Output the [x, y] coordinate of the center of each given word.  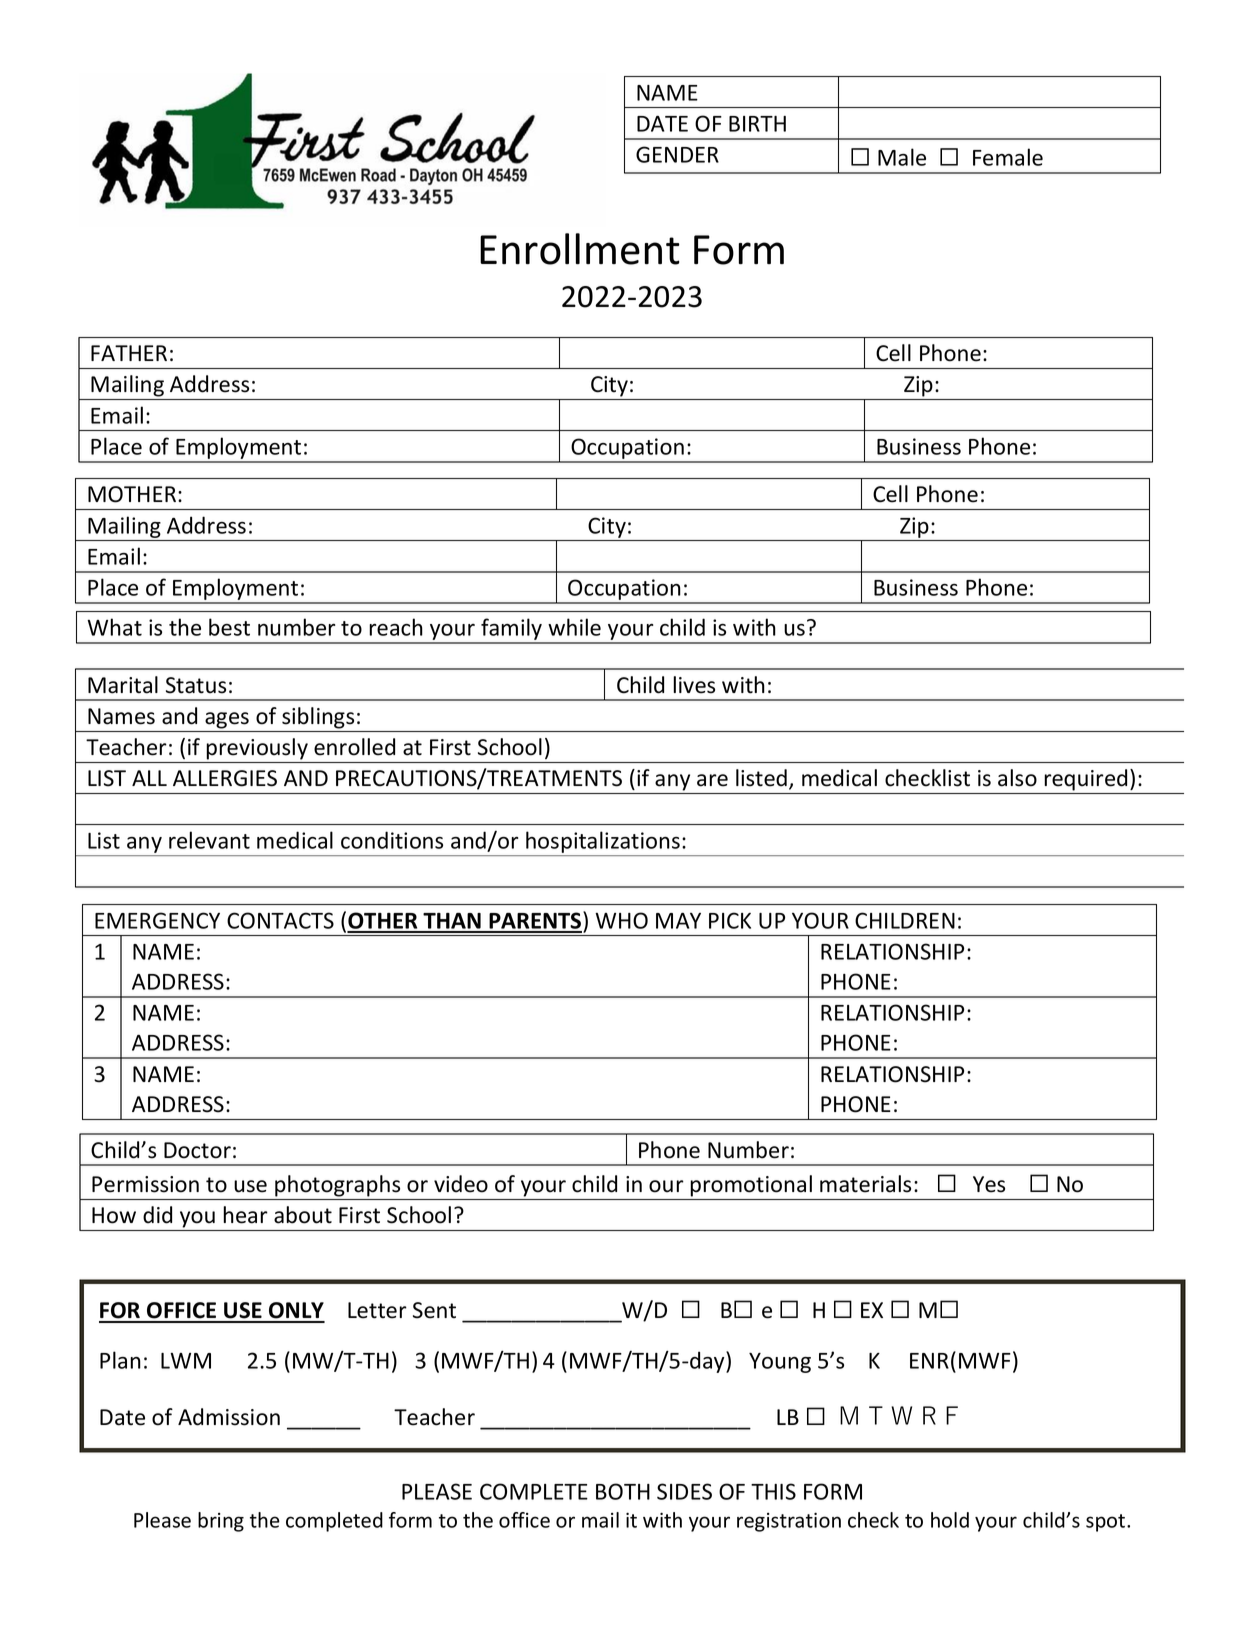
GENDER [677, 154]
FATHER [129, 353]
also [1017, 778]
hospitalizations [603, 842]
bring [221, 1522]
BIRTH [757, 124]
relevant [209, 840]
